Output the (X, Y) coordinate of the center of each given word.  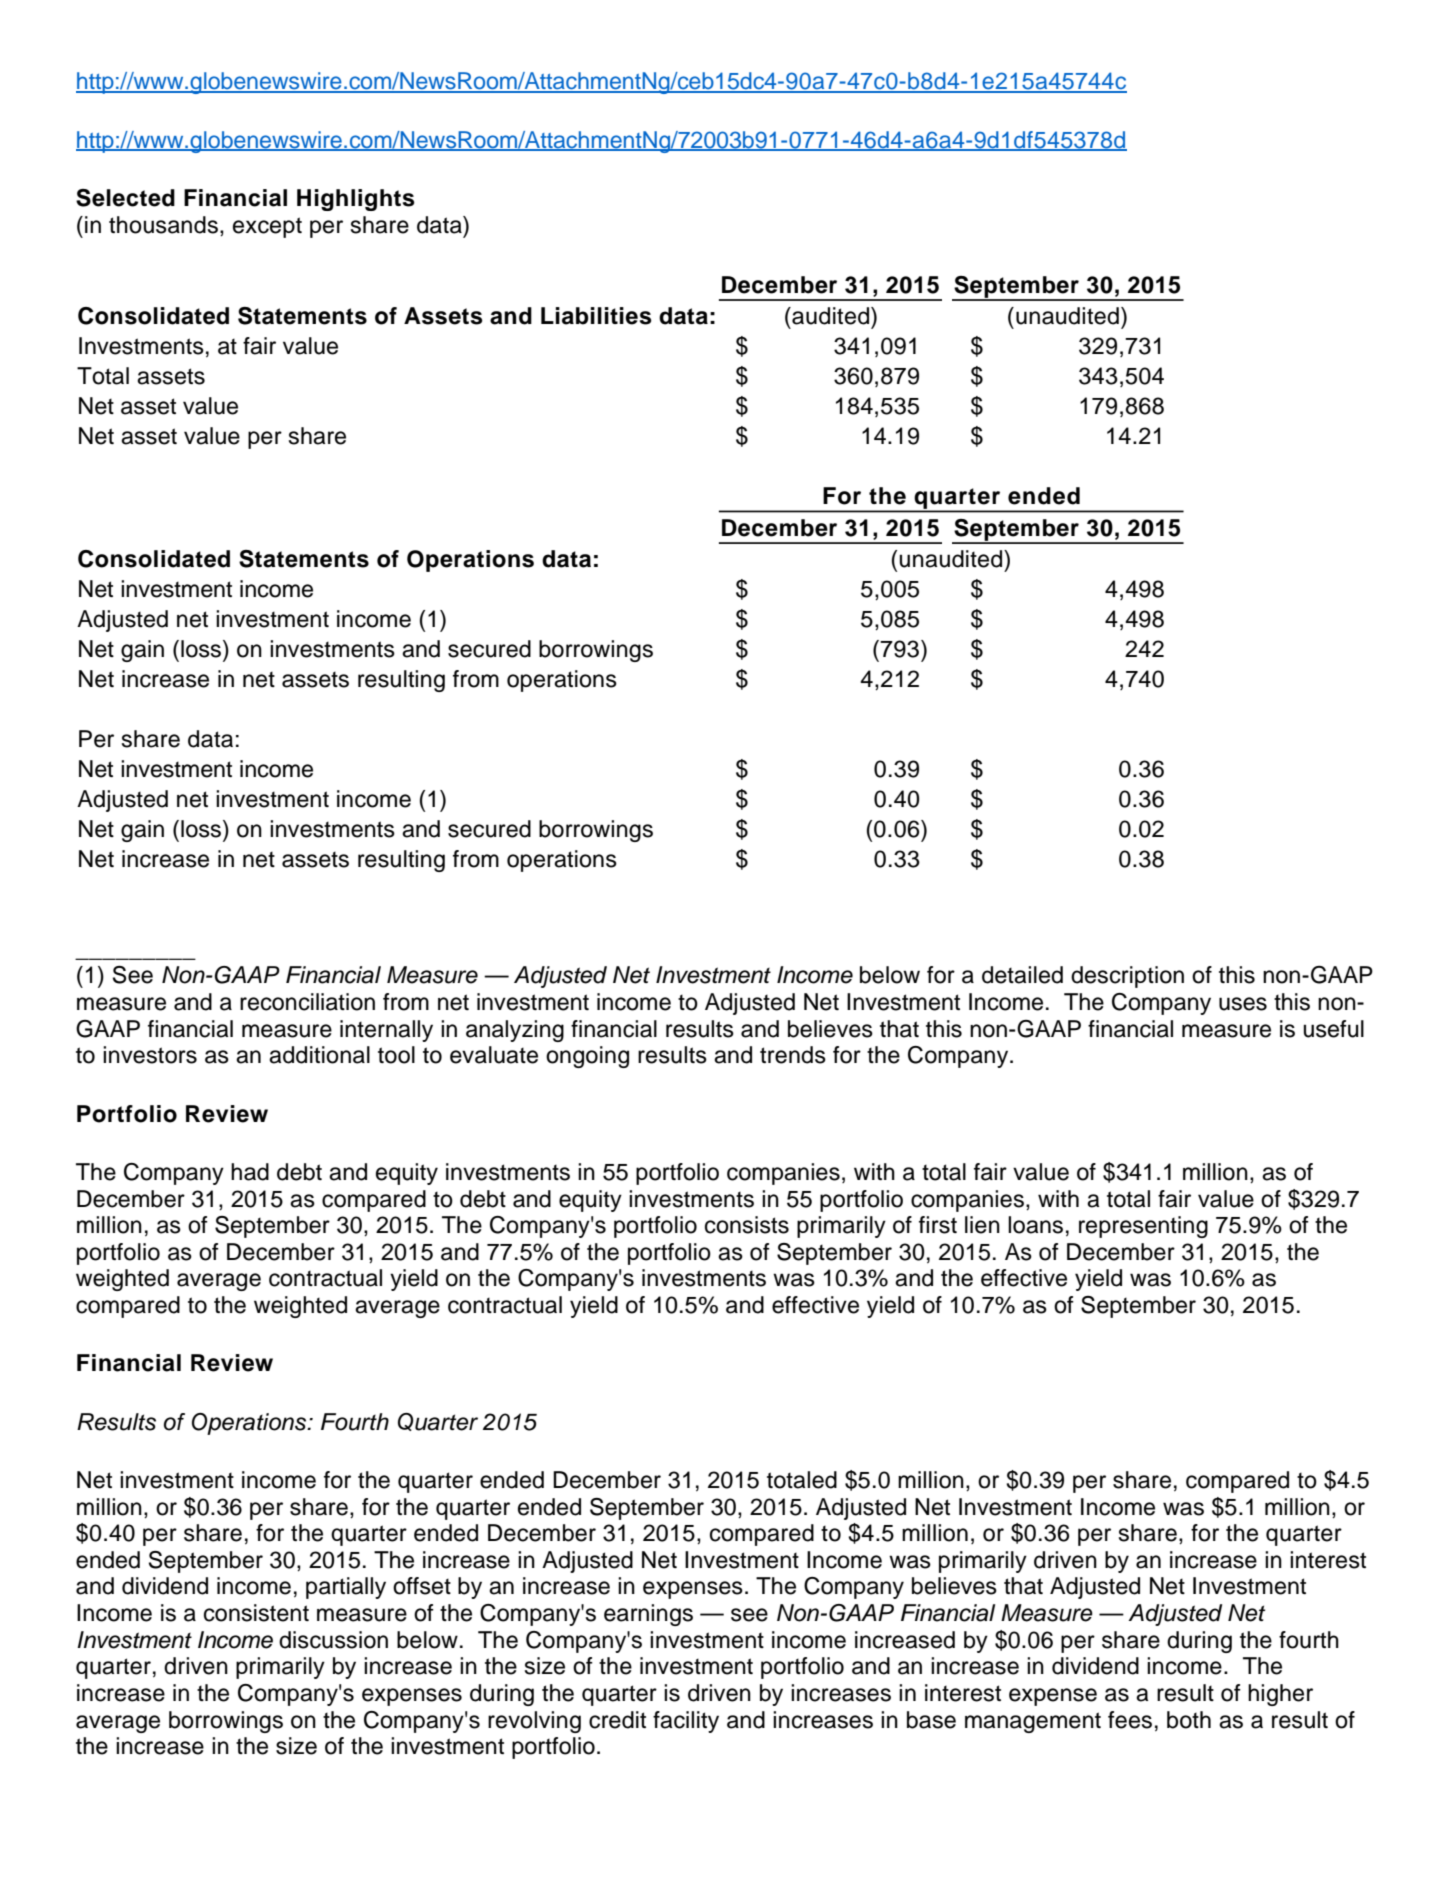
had (250, 1172)
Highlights (356, 200)
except (267, 227)
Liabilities (596, 316)
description (1127, 977)
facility (686, 1722)
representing (1143, 1227)
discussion (333, 1640)
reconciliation (307, 1002)
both (1189, 1720)
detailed (1022, 975)
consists (747, 1225)
